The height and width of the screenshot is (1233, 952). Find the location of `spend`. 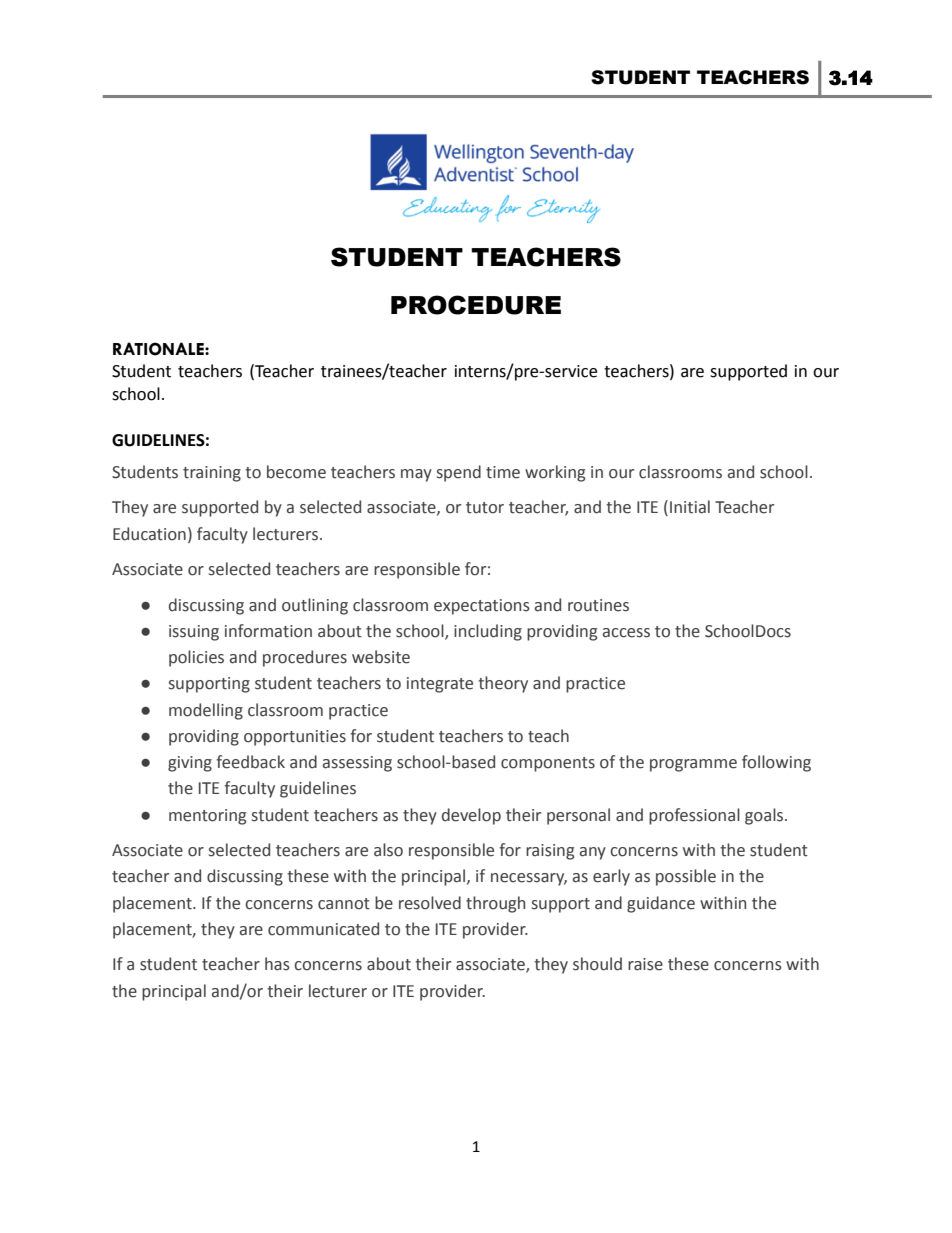

spend is located at coordinates (459, 473).
